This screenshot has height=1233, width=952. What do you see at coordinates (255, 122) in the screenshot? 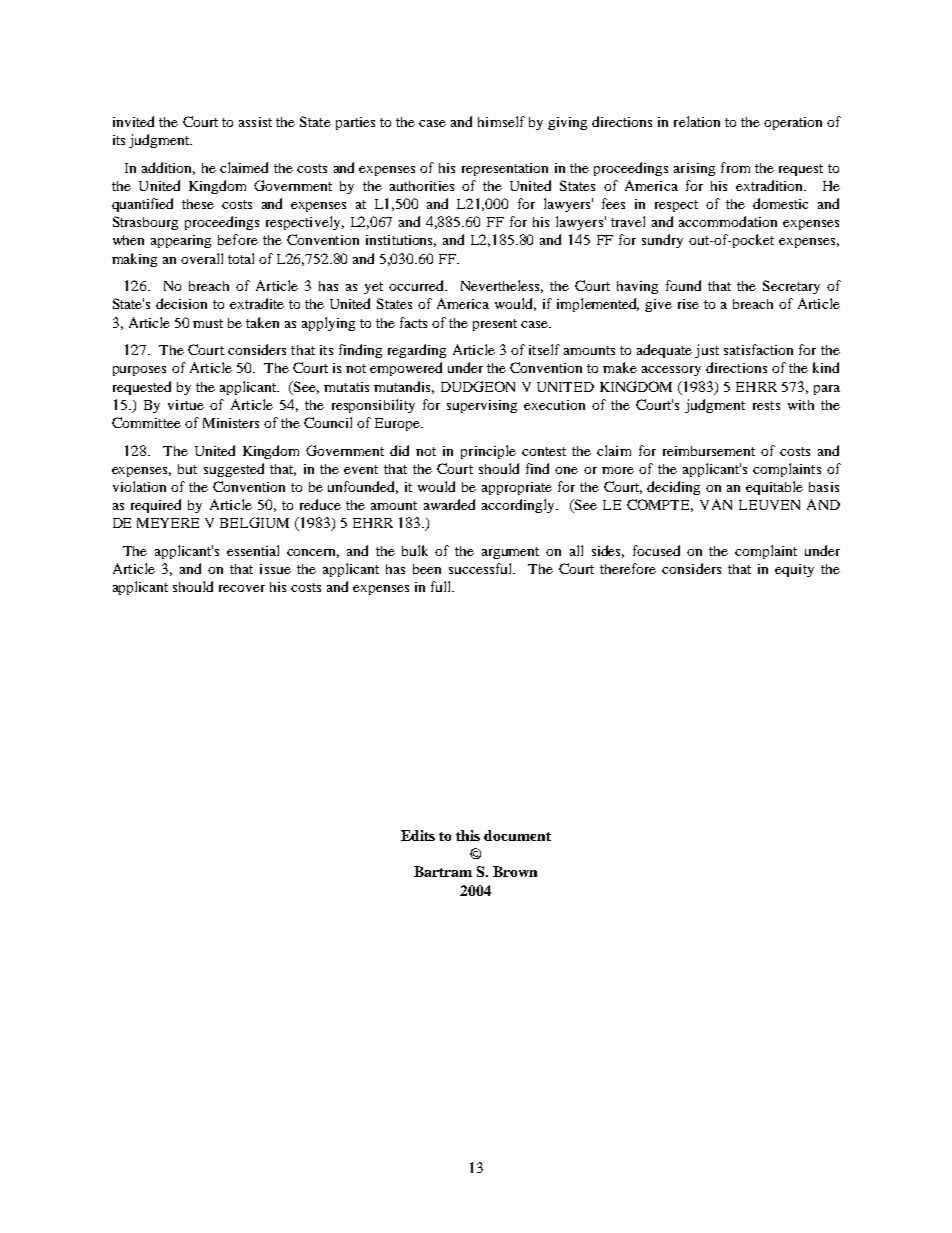
I see `assist` at bounding box center [255, 122].
